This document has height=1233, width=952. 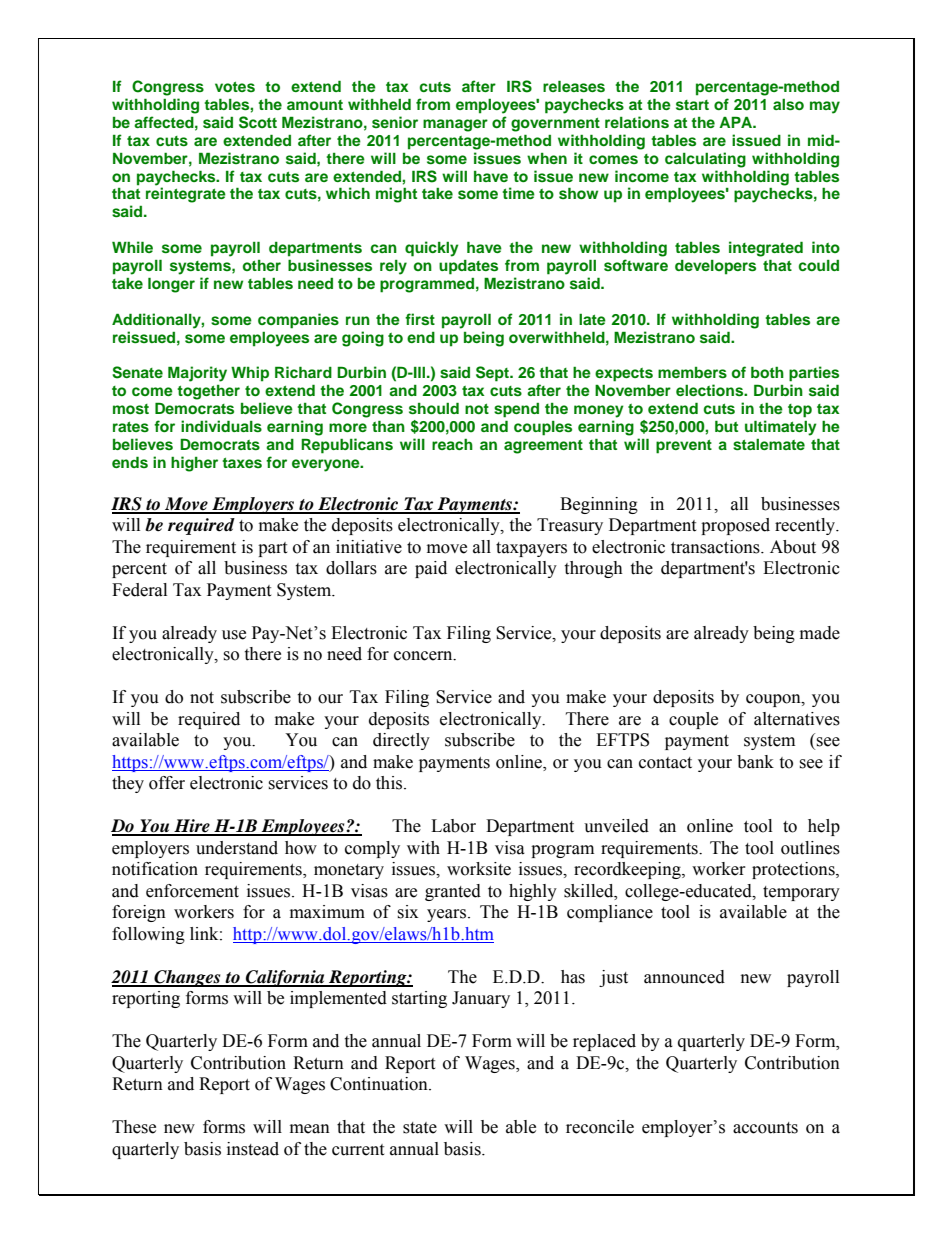 I want to click on worksite, so click(x=479, y=869).
